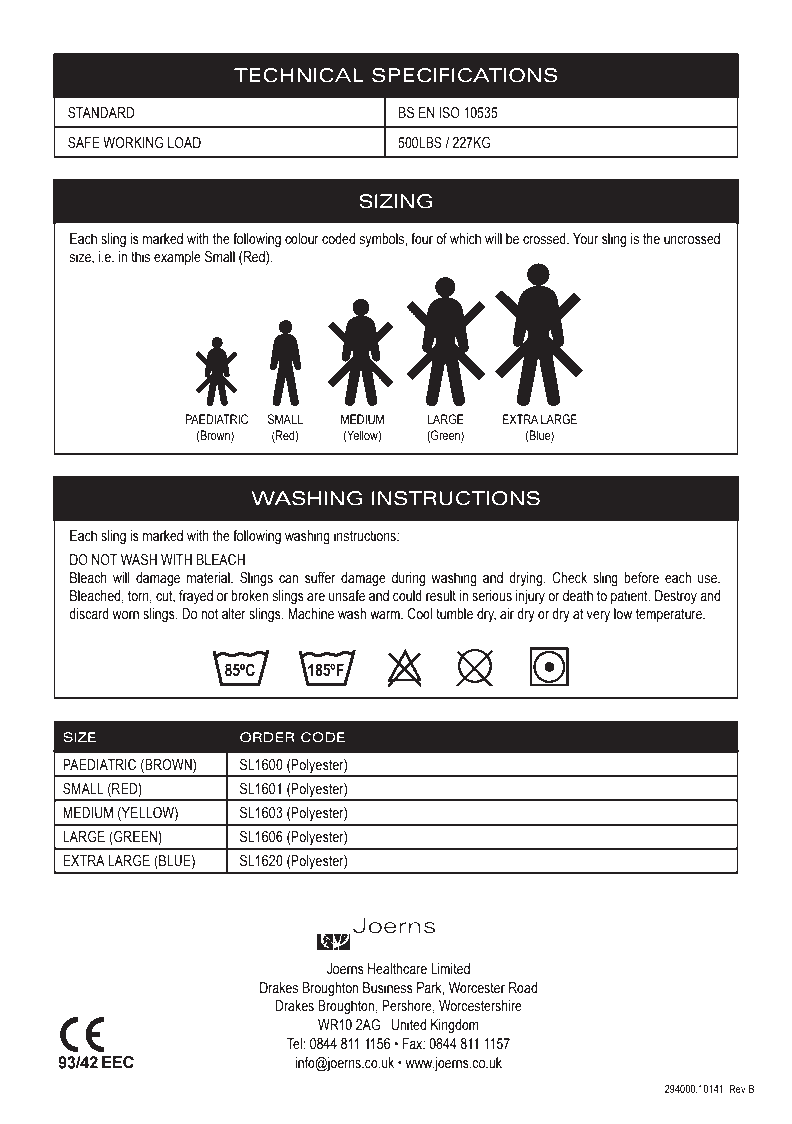 The height and width of the screenshot is (1124, 792). What do you see at coordinates (184, 142) in the screenshot?
I see `LOAD` at bounding box center [184, 142].
